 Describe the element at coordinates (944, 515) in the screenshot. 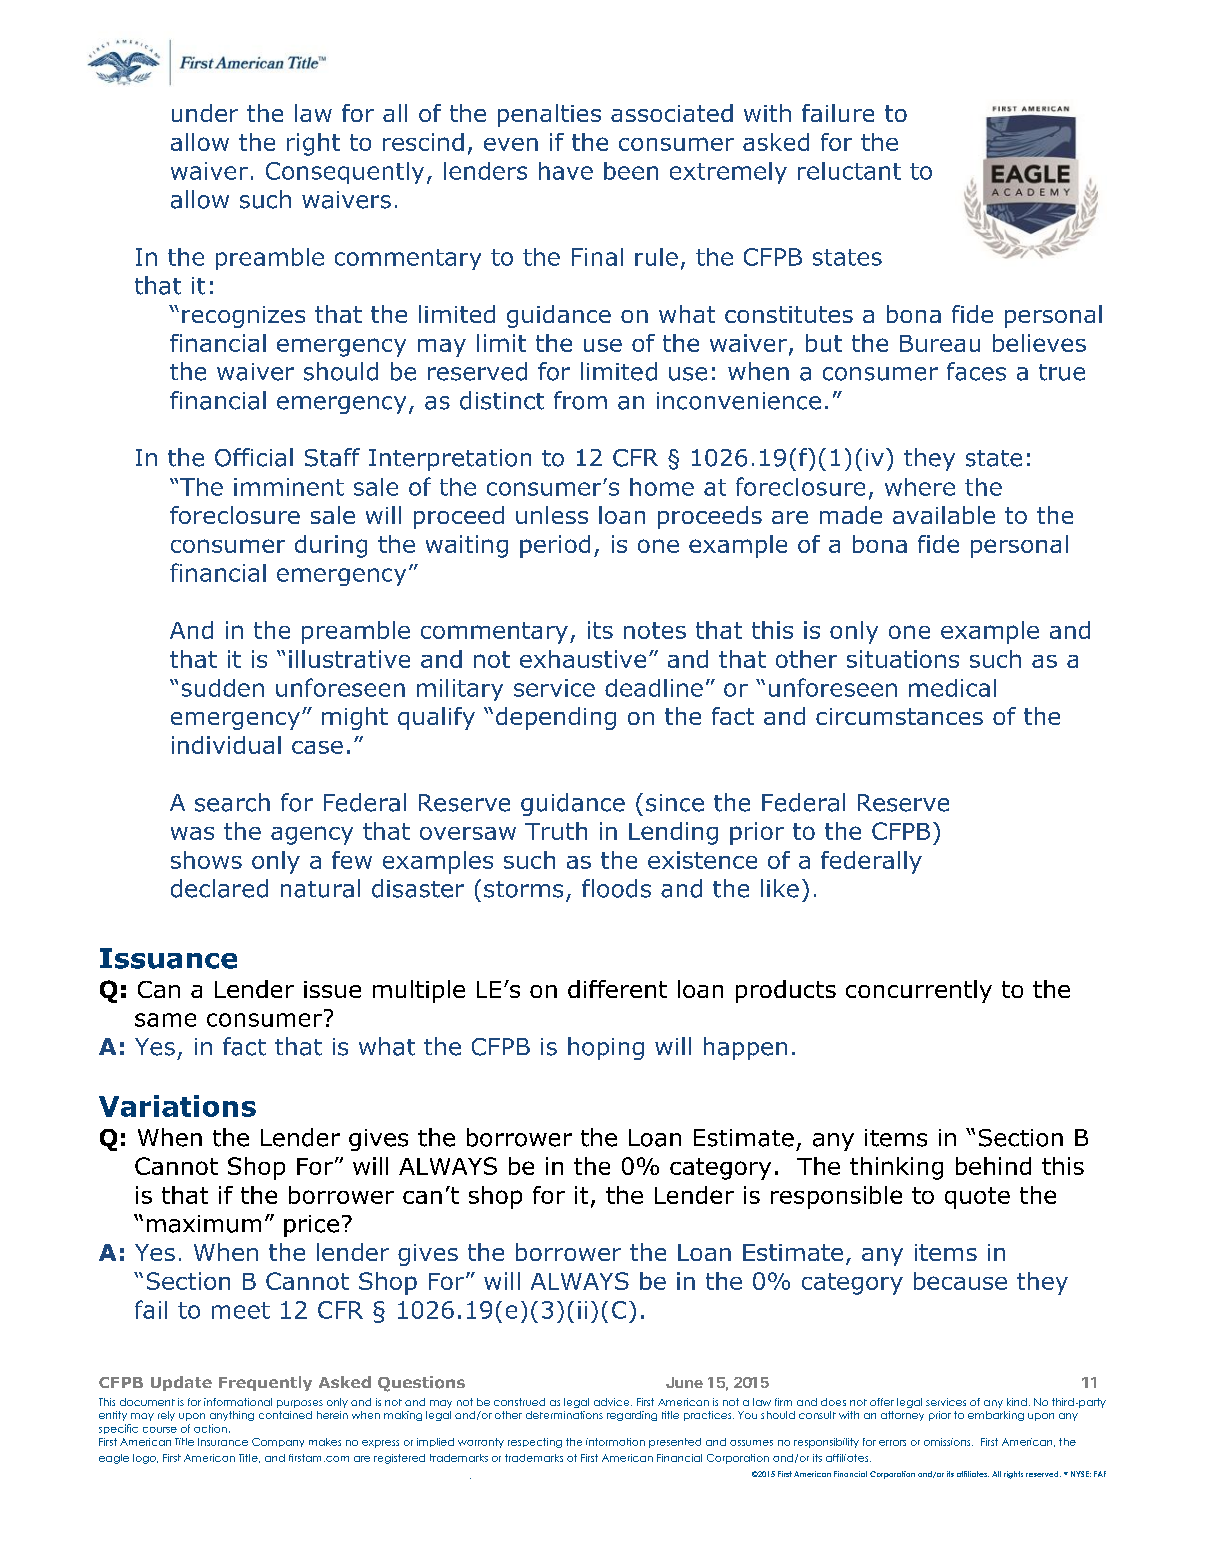

I see `available` at that location.
